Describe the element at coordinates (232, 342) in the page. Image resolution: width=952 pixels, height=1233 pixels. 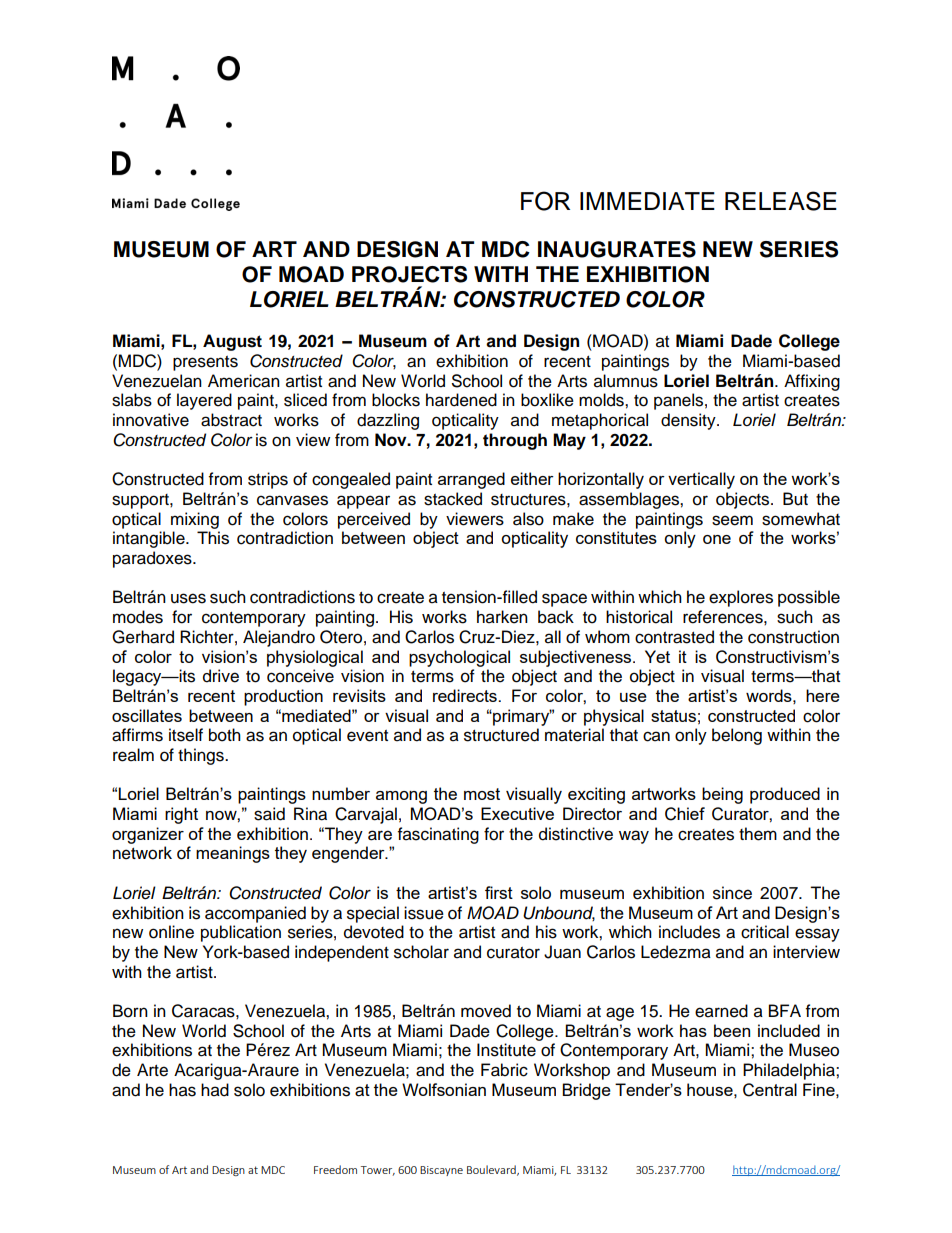
I see `August` at that location.
